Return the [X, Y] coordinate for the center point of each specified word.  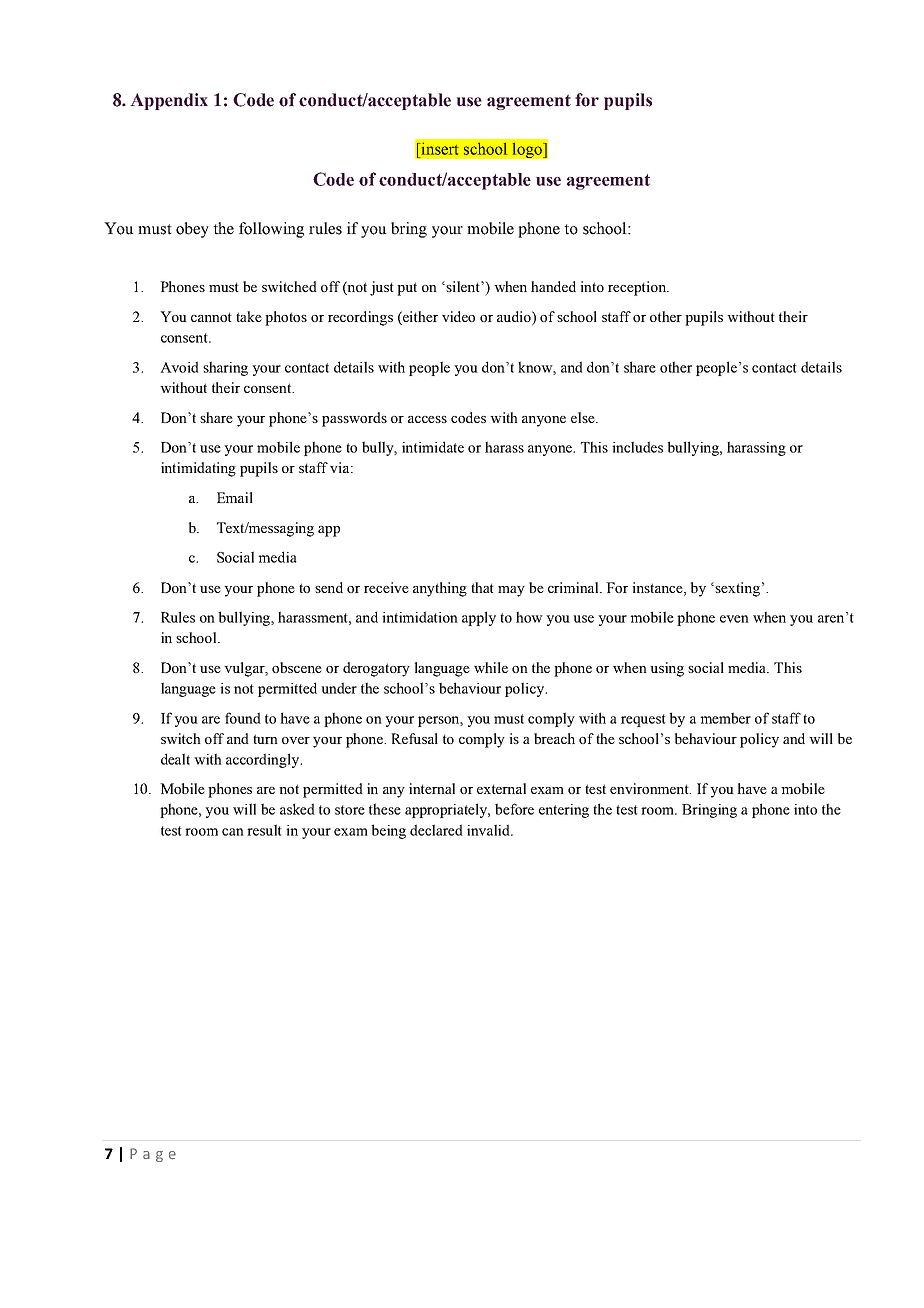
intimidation [420, 617]
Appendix [169, 101]
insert [438, 149]
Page [153, 1155]
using [667, 669]
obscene [297, 667]
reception [638, 288]
